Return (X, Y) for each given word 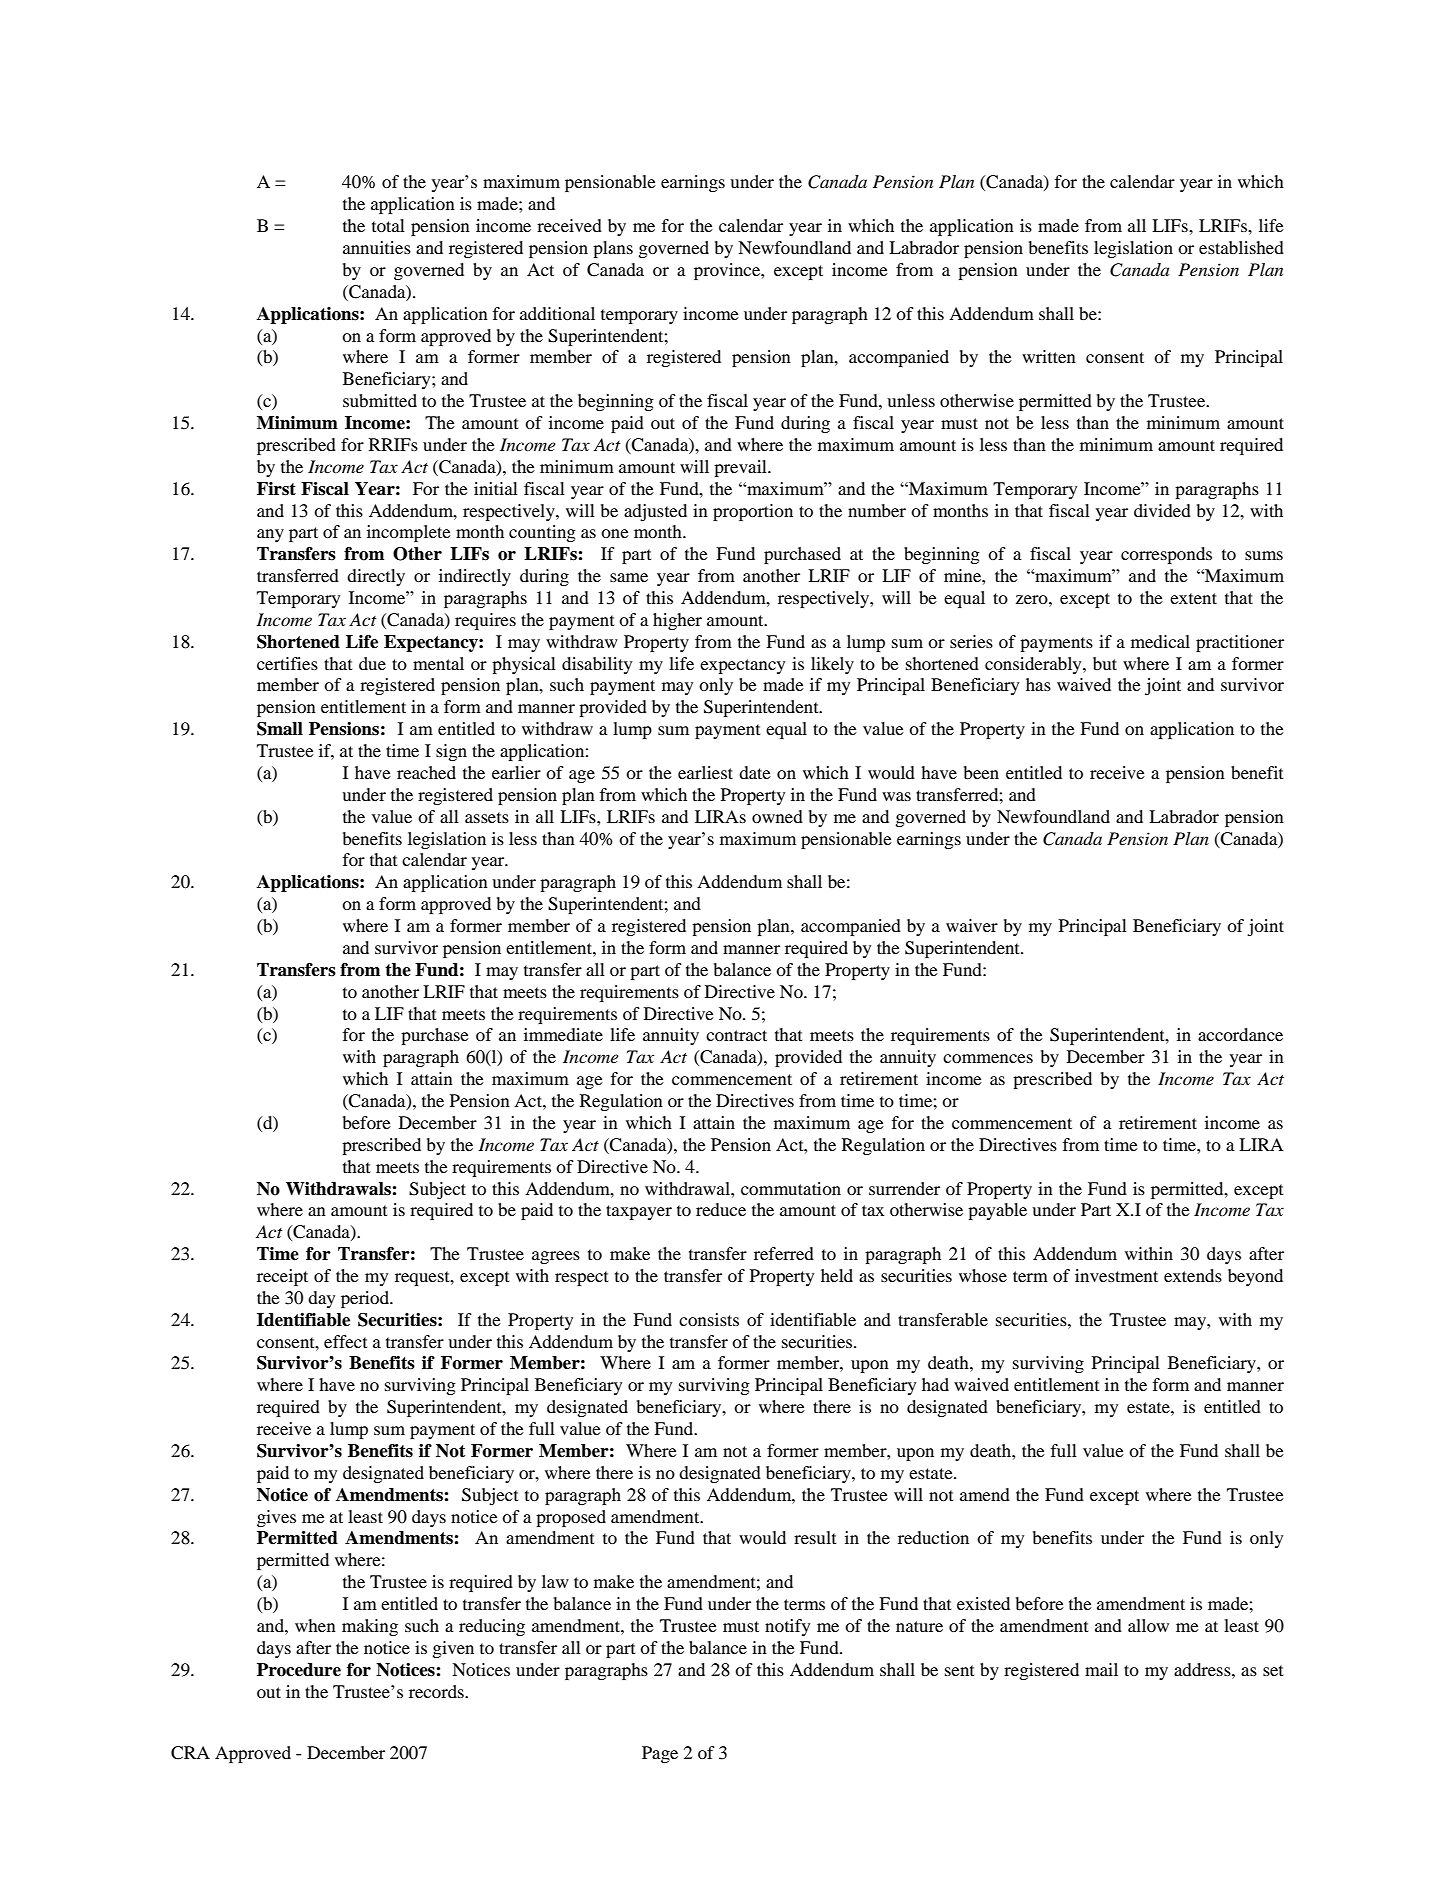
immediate (563, 1034)
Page (660, 1754)
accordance (1240, 1034)
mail (1101, 1669)
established (1241, 247)
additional (557, 313)
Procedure (299, 1670)
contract (736, 1035)
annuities (377, 247)
